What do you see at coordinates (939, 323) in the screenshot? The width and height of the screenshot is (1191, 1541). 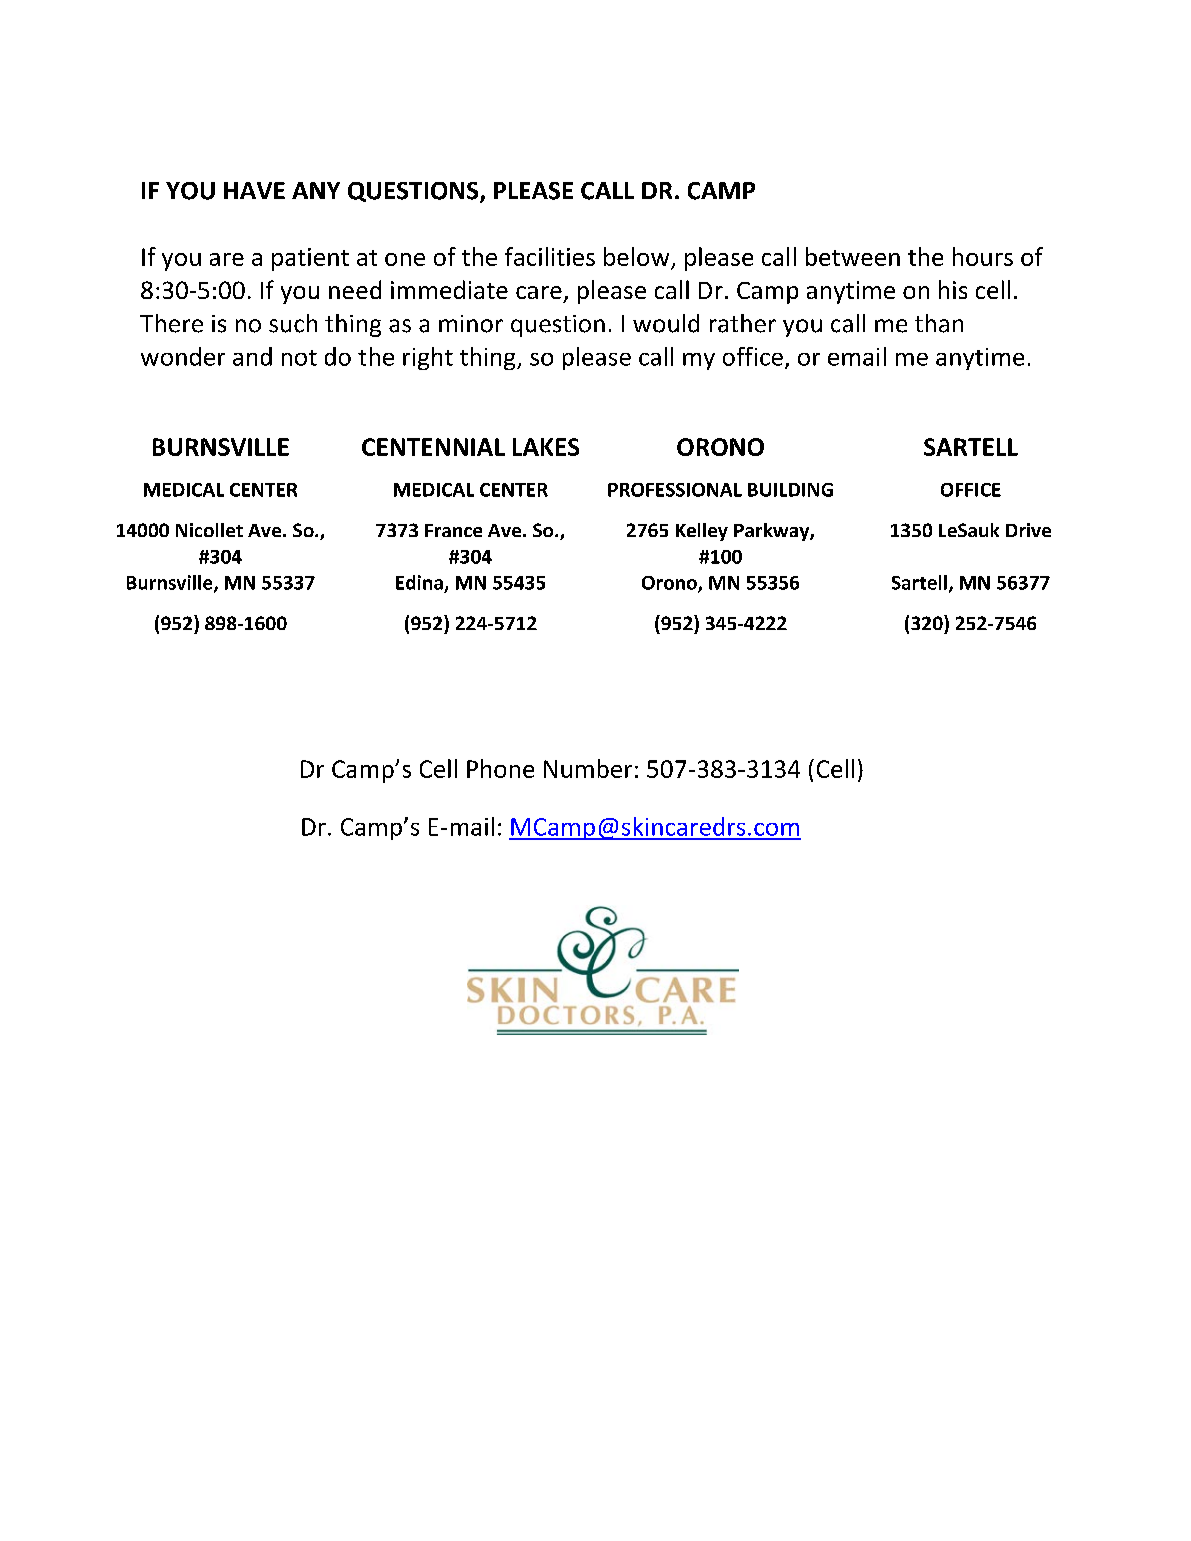 I see `than` at bounding box center [939, 323].
